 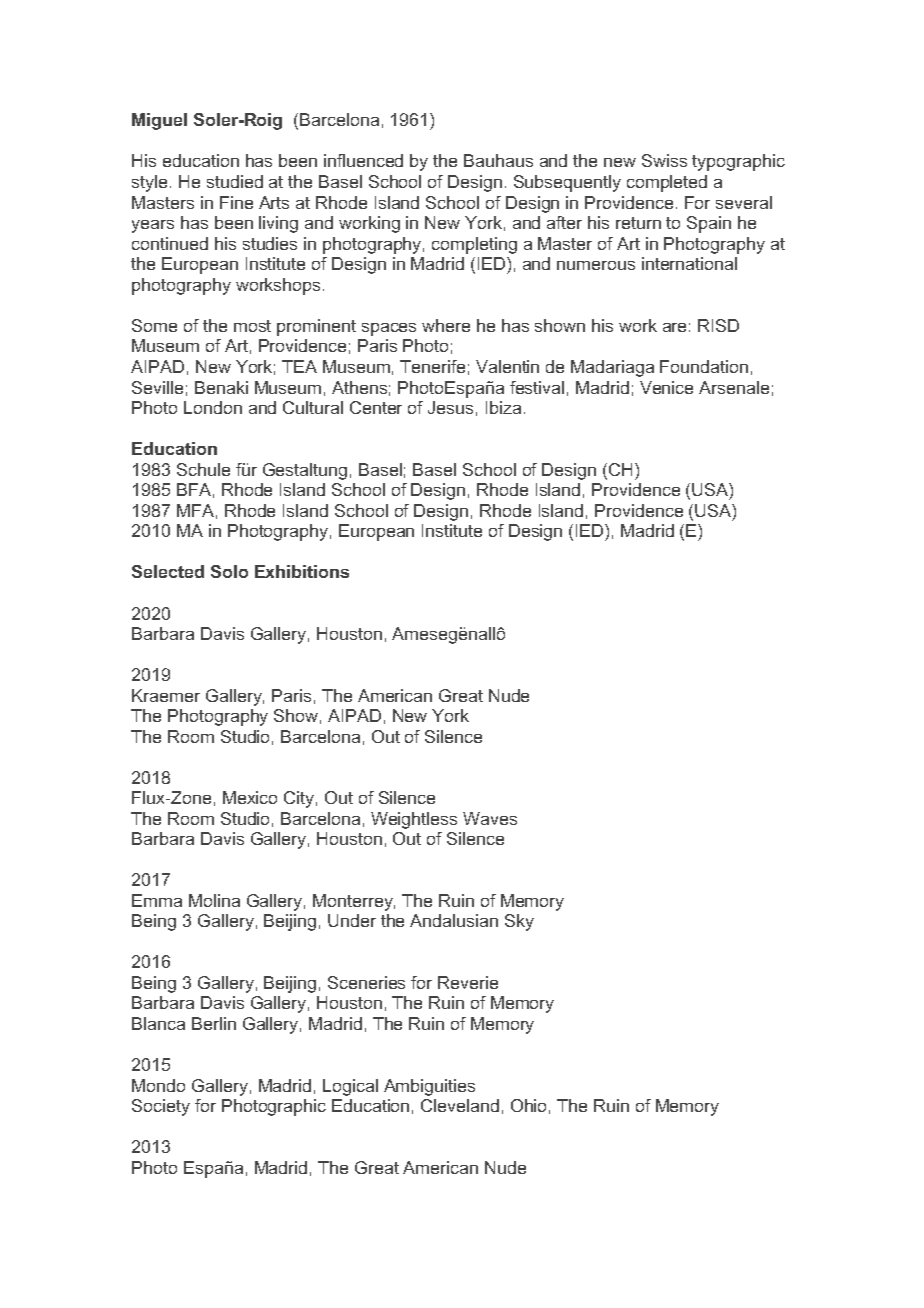 What do you see at coordinates (498, 160) in the document?
I see `Bauhaus` at bounding box center [498, 160].
